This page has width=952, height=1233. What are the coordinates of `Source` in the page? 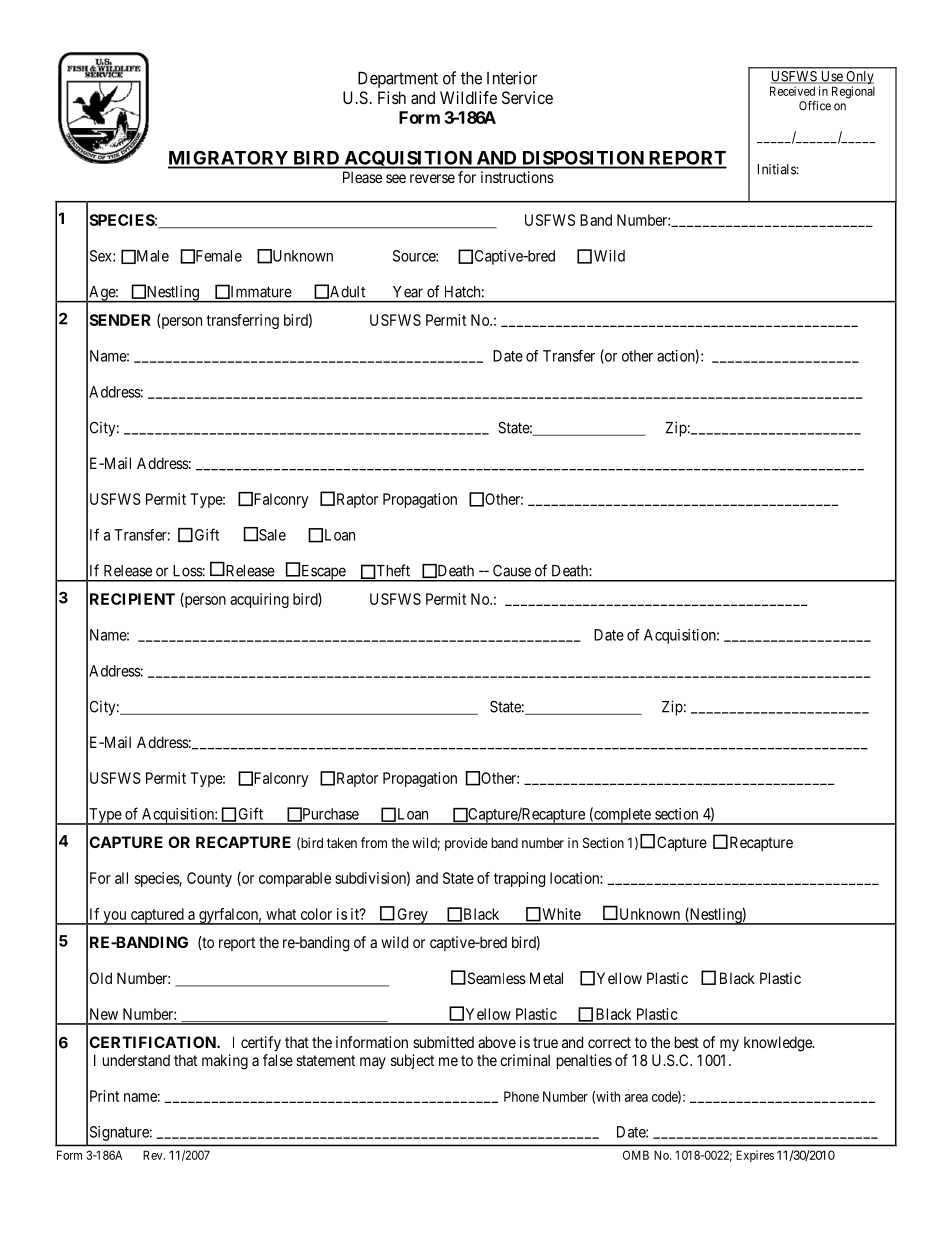 It's located at (415, 256).
